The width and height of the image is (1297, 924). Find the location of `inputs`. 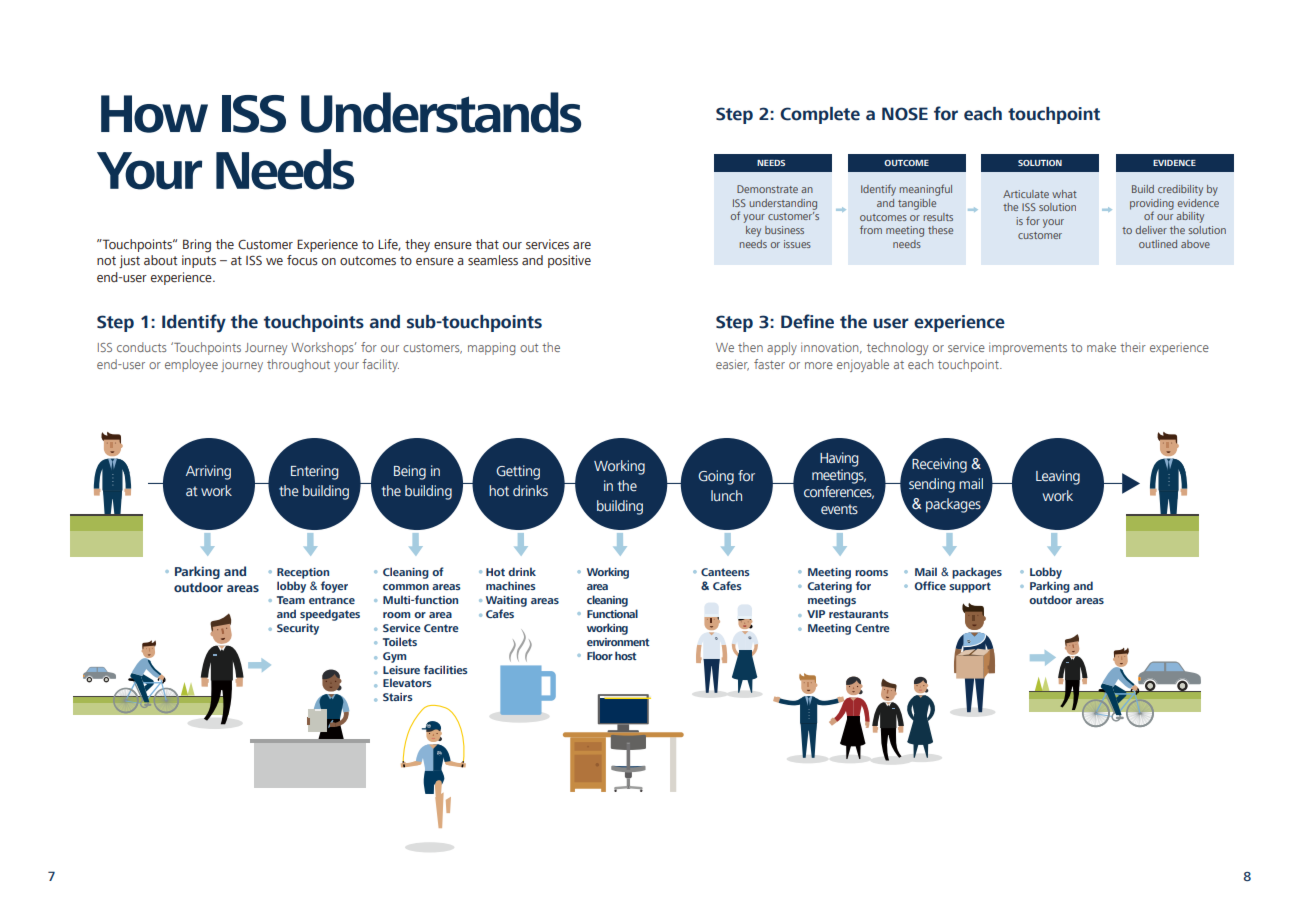

inputs is located at coordinates (199, 261).
